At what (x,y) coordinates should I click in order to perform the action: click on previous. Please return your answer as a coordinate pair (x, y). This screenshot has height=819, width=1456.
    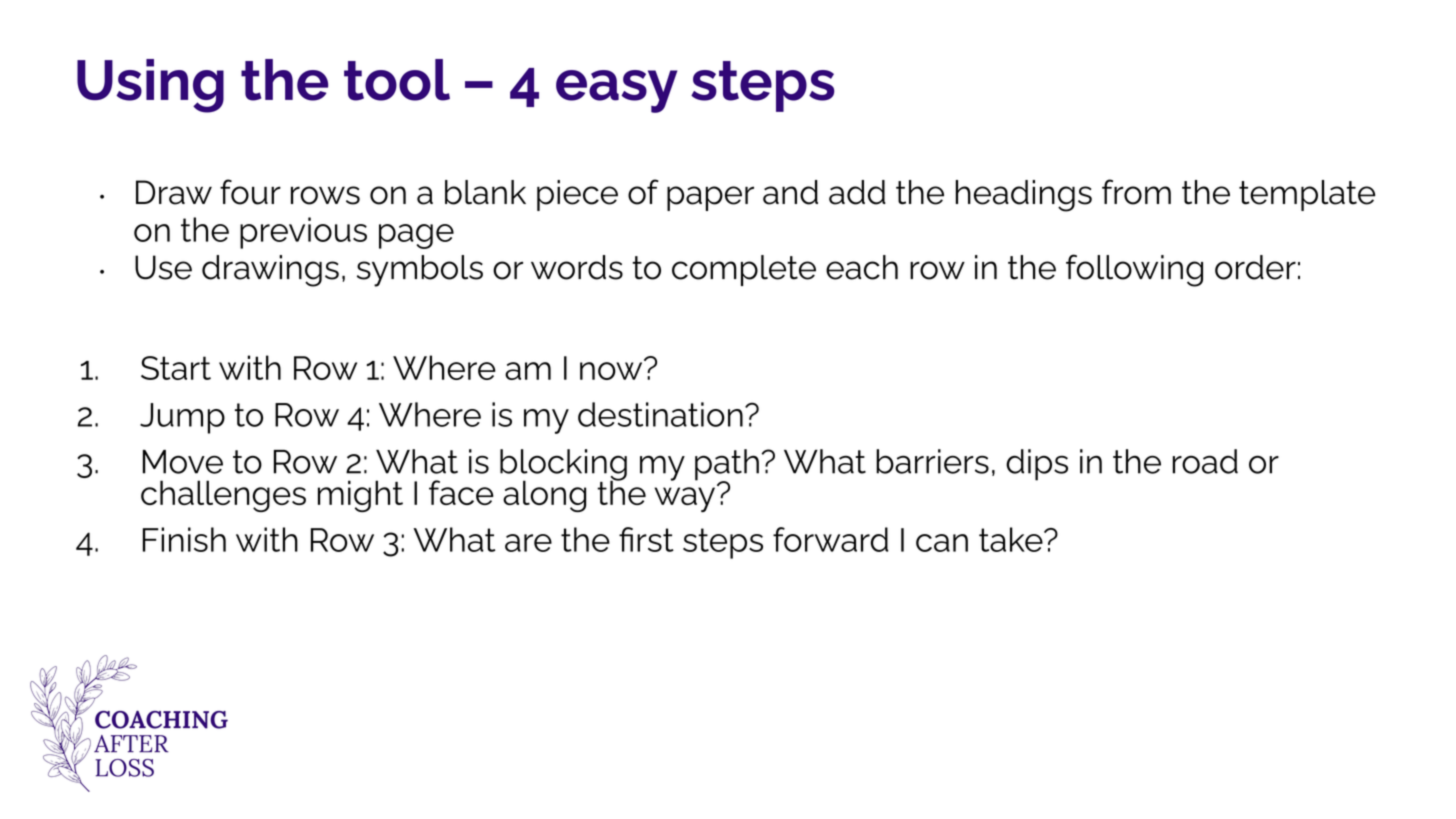
    Looking at the image, I should click on (303, 233).
